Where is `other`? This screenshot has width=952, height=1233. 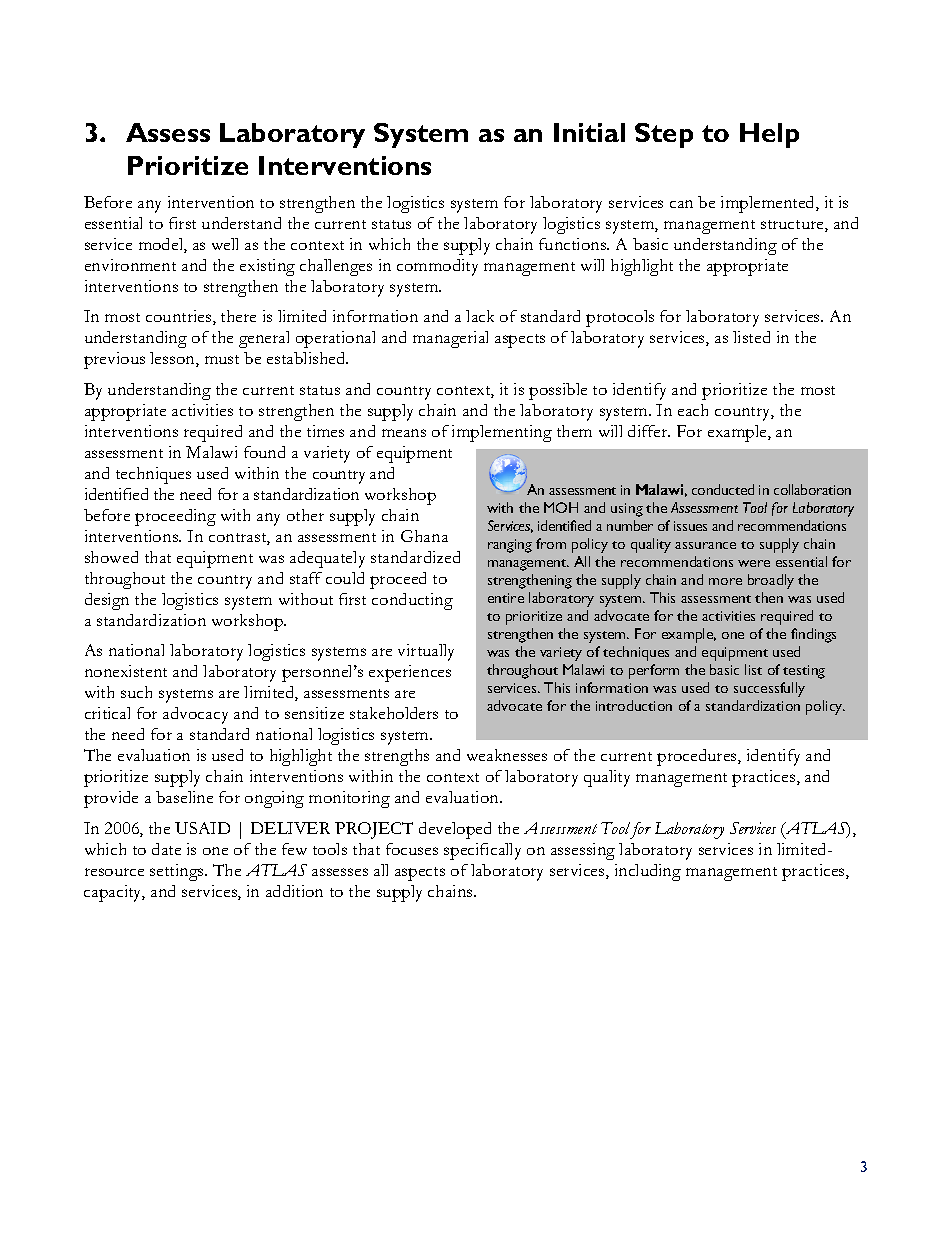
other is located at coordinates (305, 515).
